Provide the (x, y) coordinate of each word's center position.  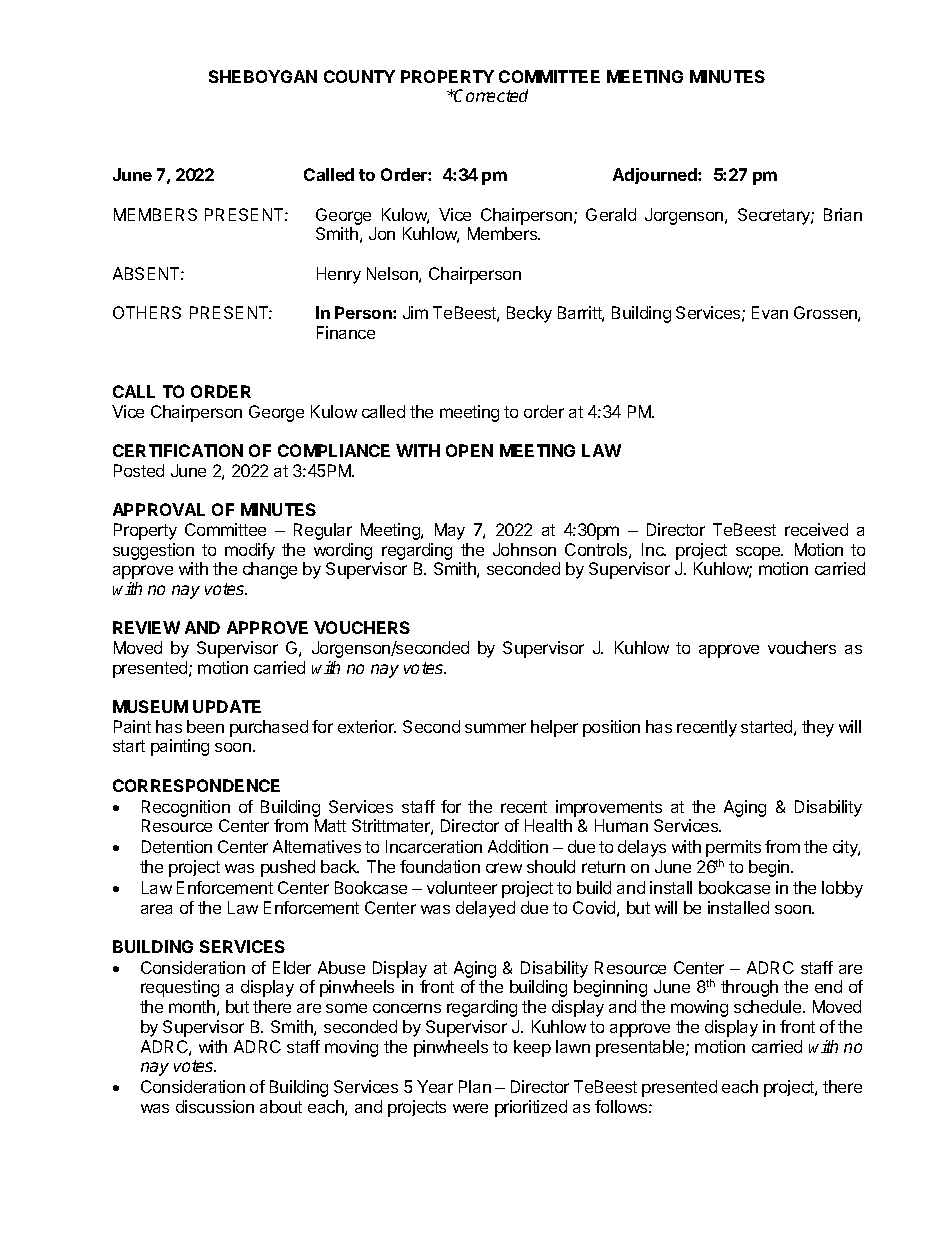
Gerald (611, 214)
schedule (769, 1006)
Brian (843, 214)
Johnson (524, 549)
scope (759, 553)
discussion (215, 1106)
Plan (475, 1086)
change (270, 570)
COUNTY (359, 76)
